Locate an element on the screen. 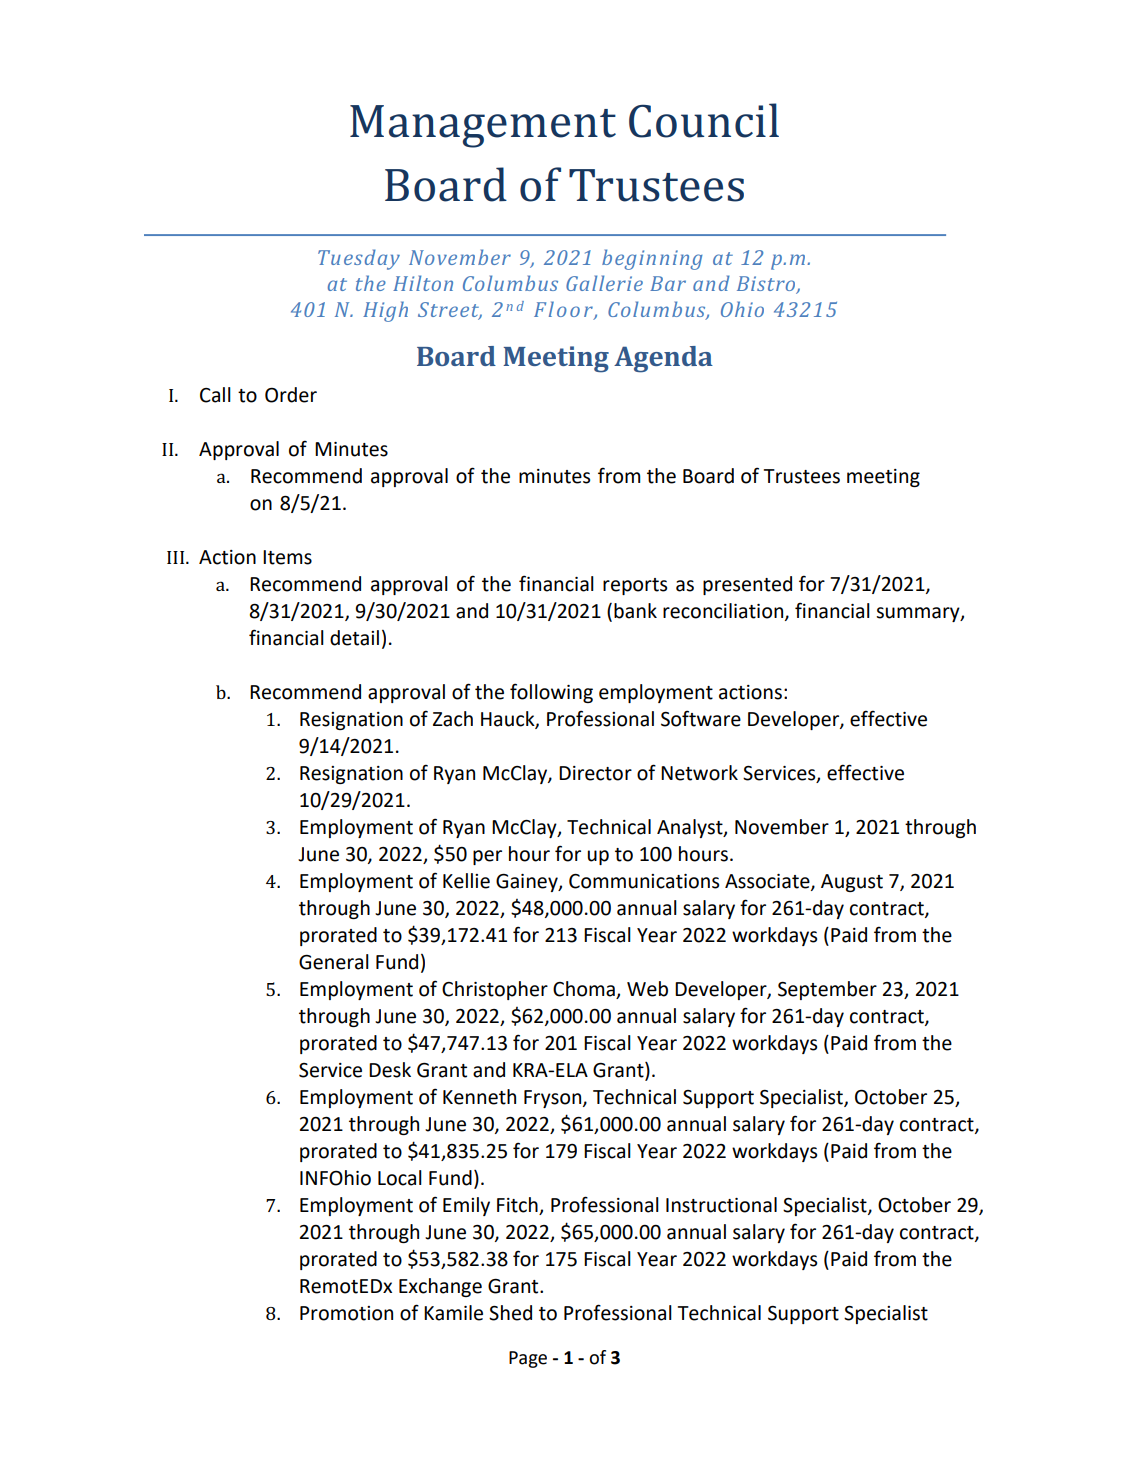 The height and width of the screenshot is (1461, 1129). Management is located at coordinates (483, 126).
